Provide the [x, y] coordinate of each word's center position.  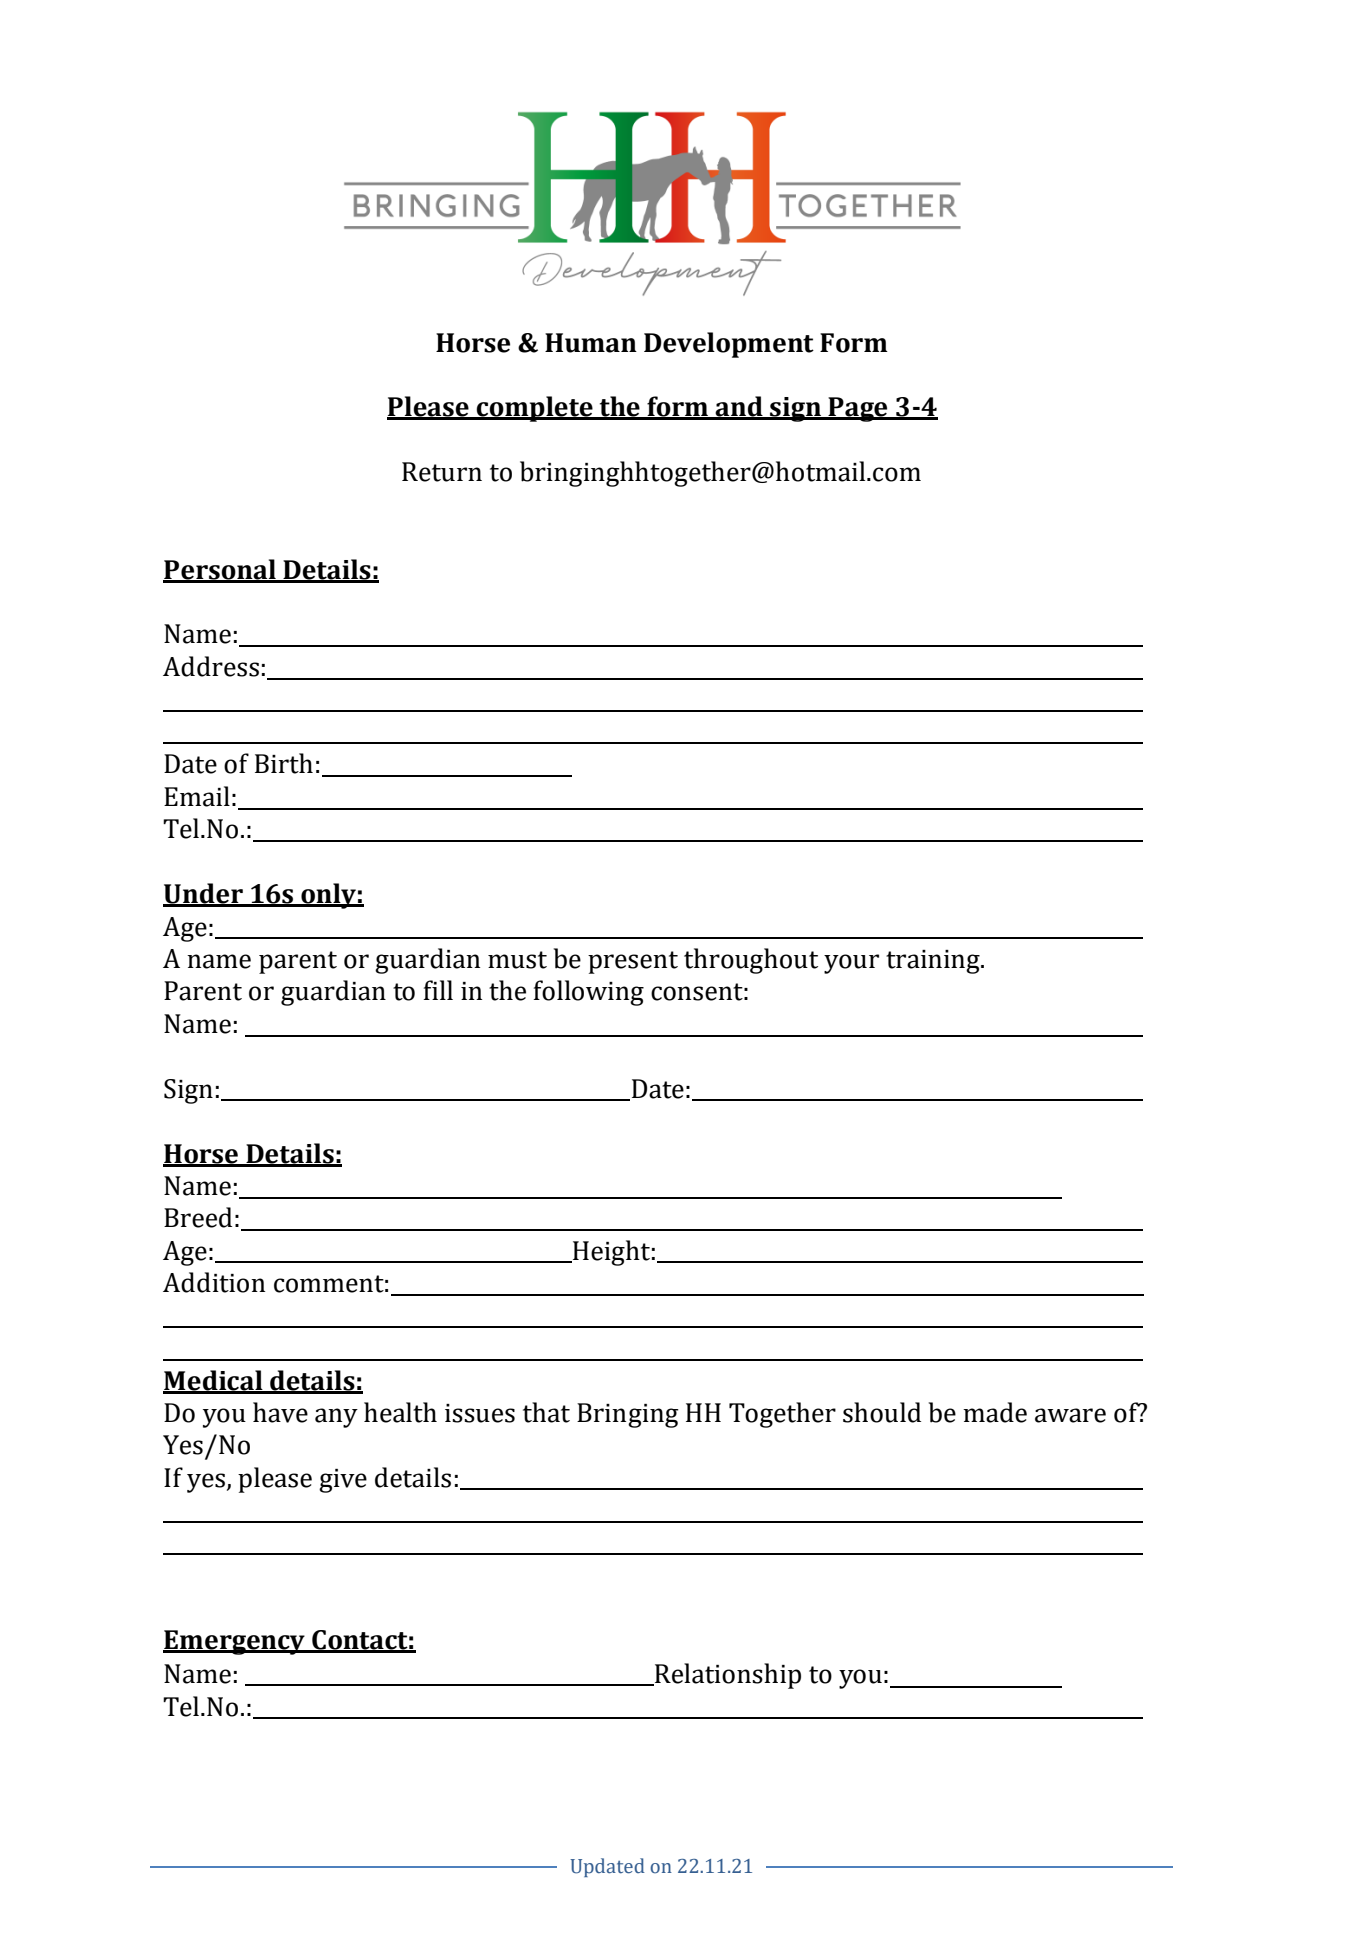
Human [591, 343]
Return [442, 472]
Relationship [727, 1676]
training [934, 962]
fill [438, 990]
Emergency [235, 1642]
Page [858, 409]
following [588, 993]
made [995, 1412]
